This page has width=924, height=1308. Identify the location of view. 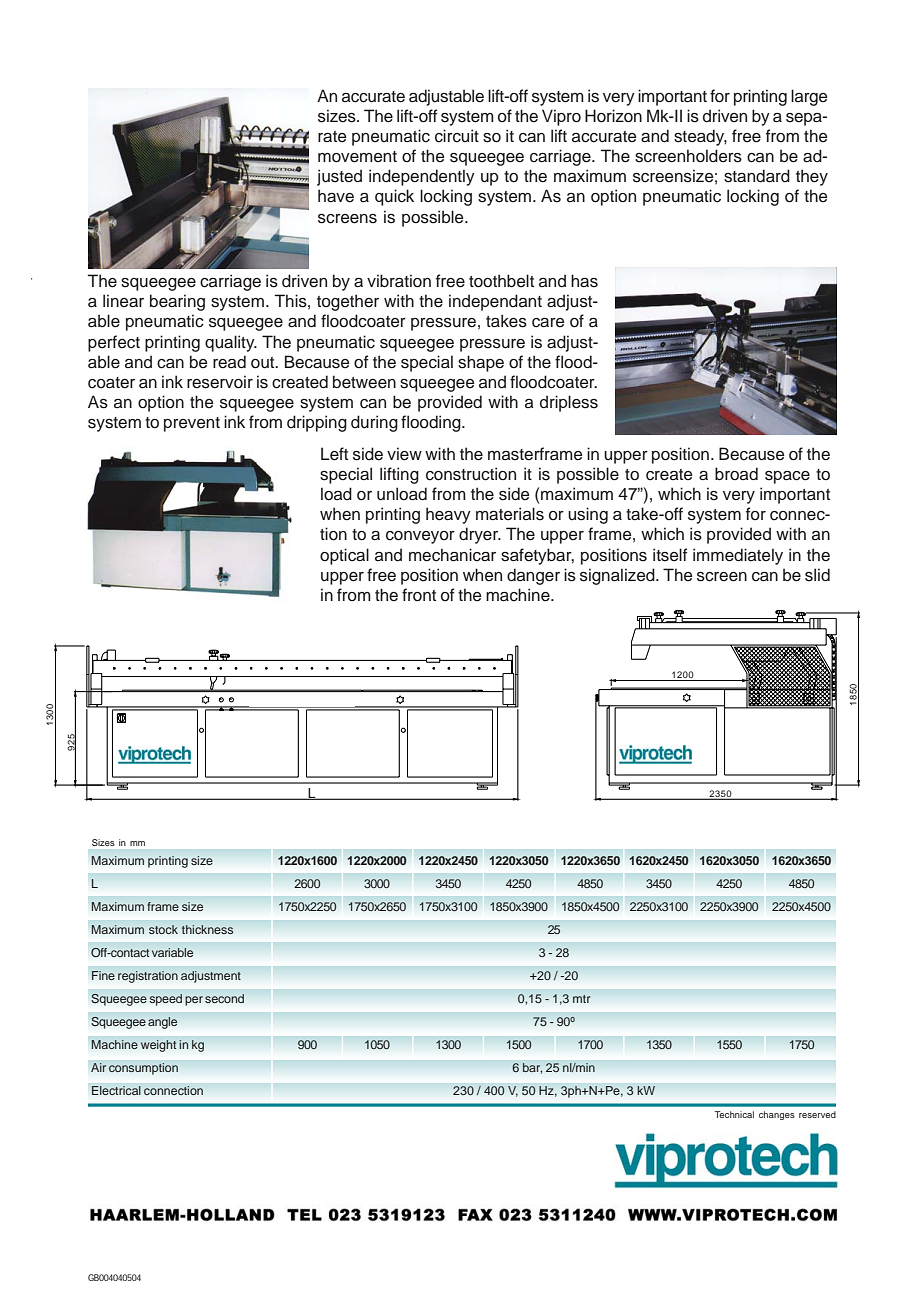
(404, 454).
